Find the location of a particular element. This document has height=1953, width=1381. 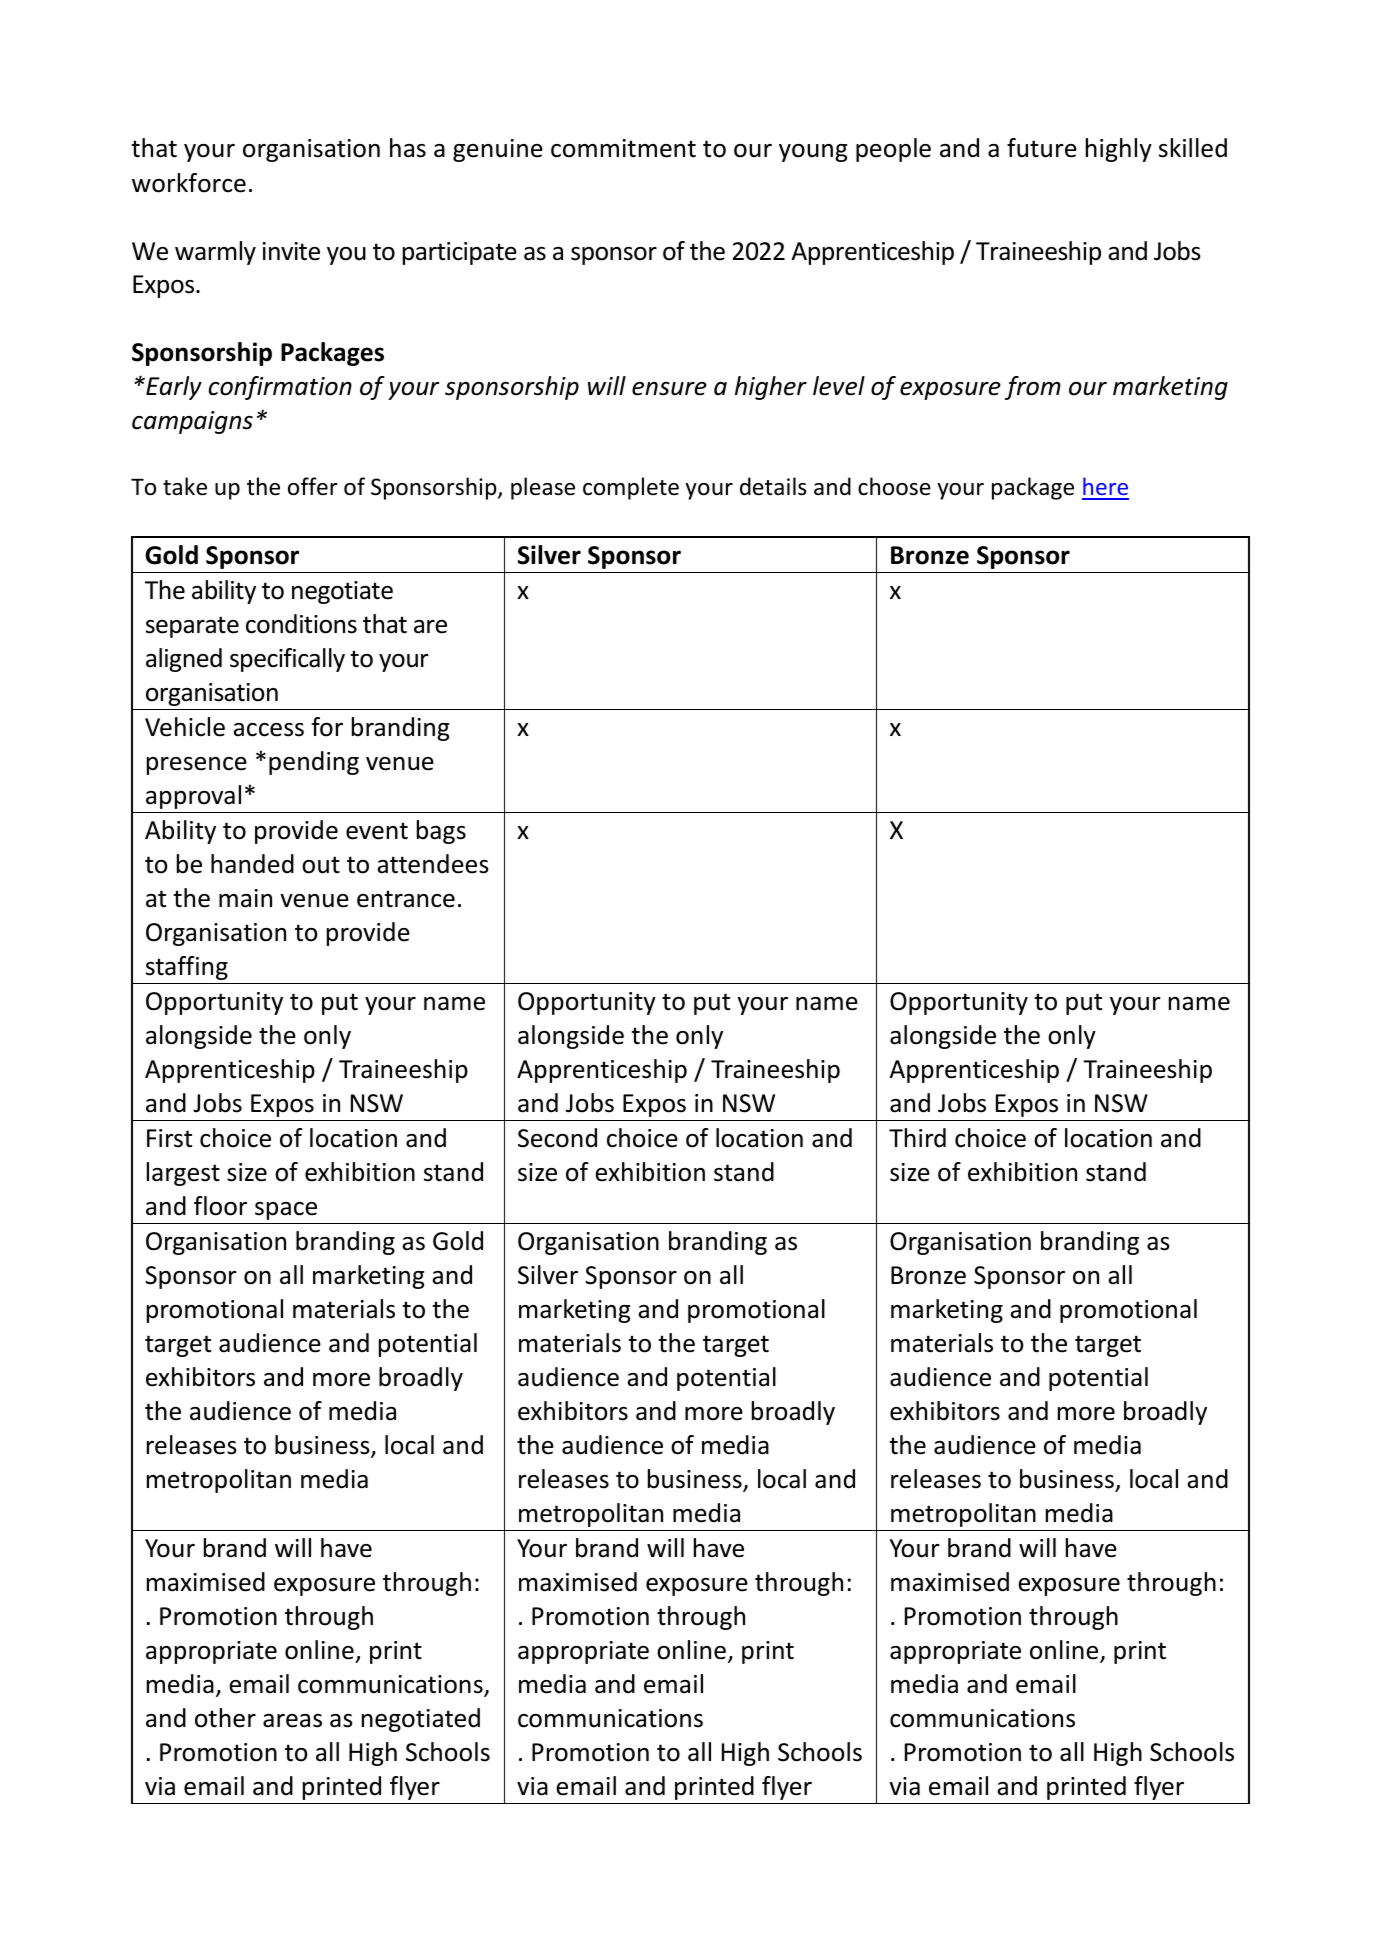

invite is located at coordinates (291, 251).
